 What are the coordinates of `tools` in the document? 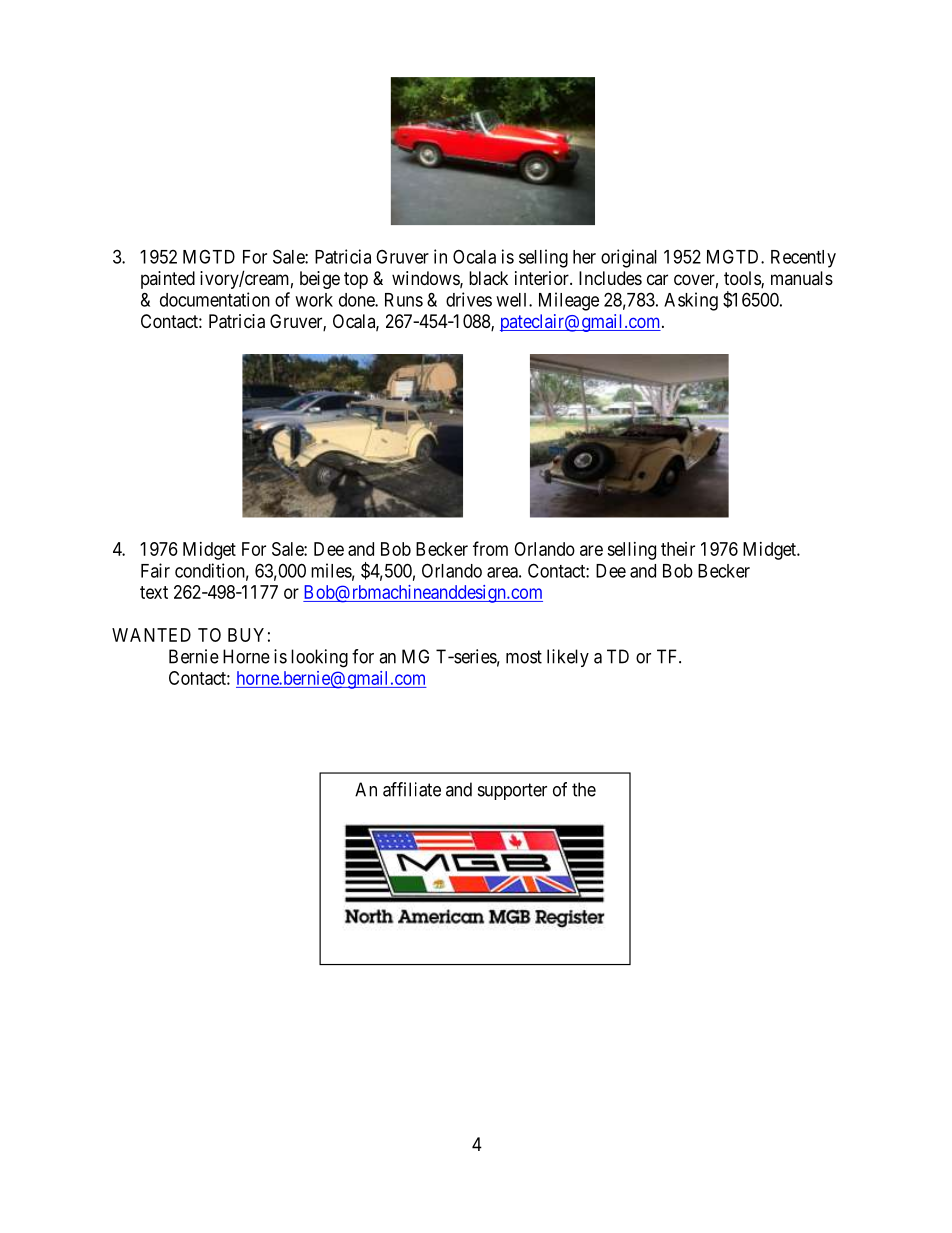 It's located at (743, 279).
